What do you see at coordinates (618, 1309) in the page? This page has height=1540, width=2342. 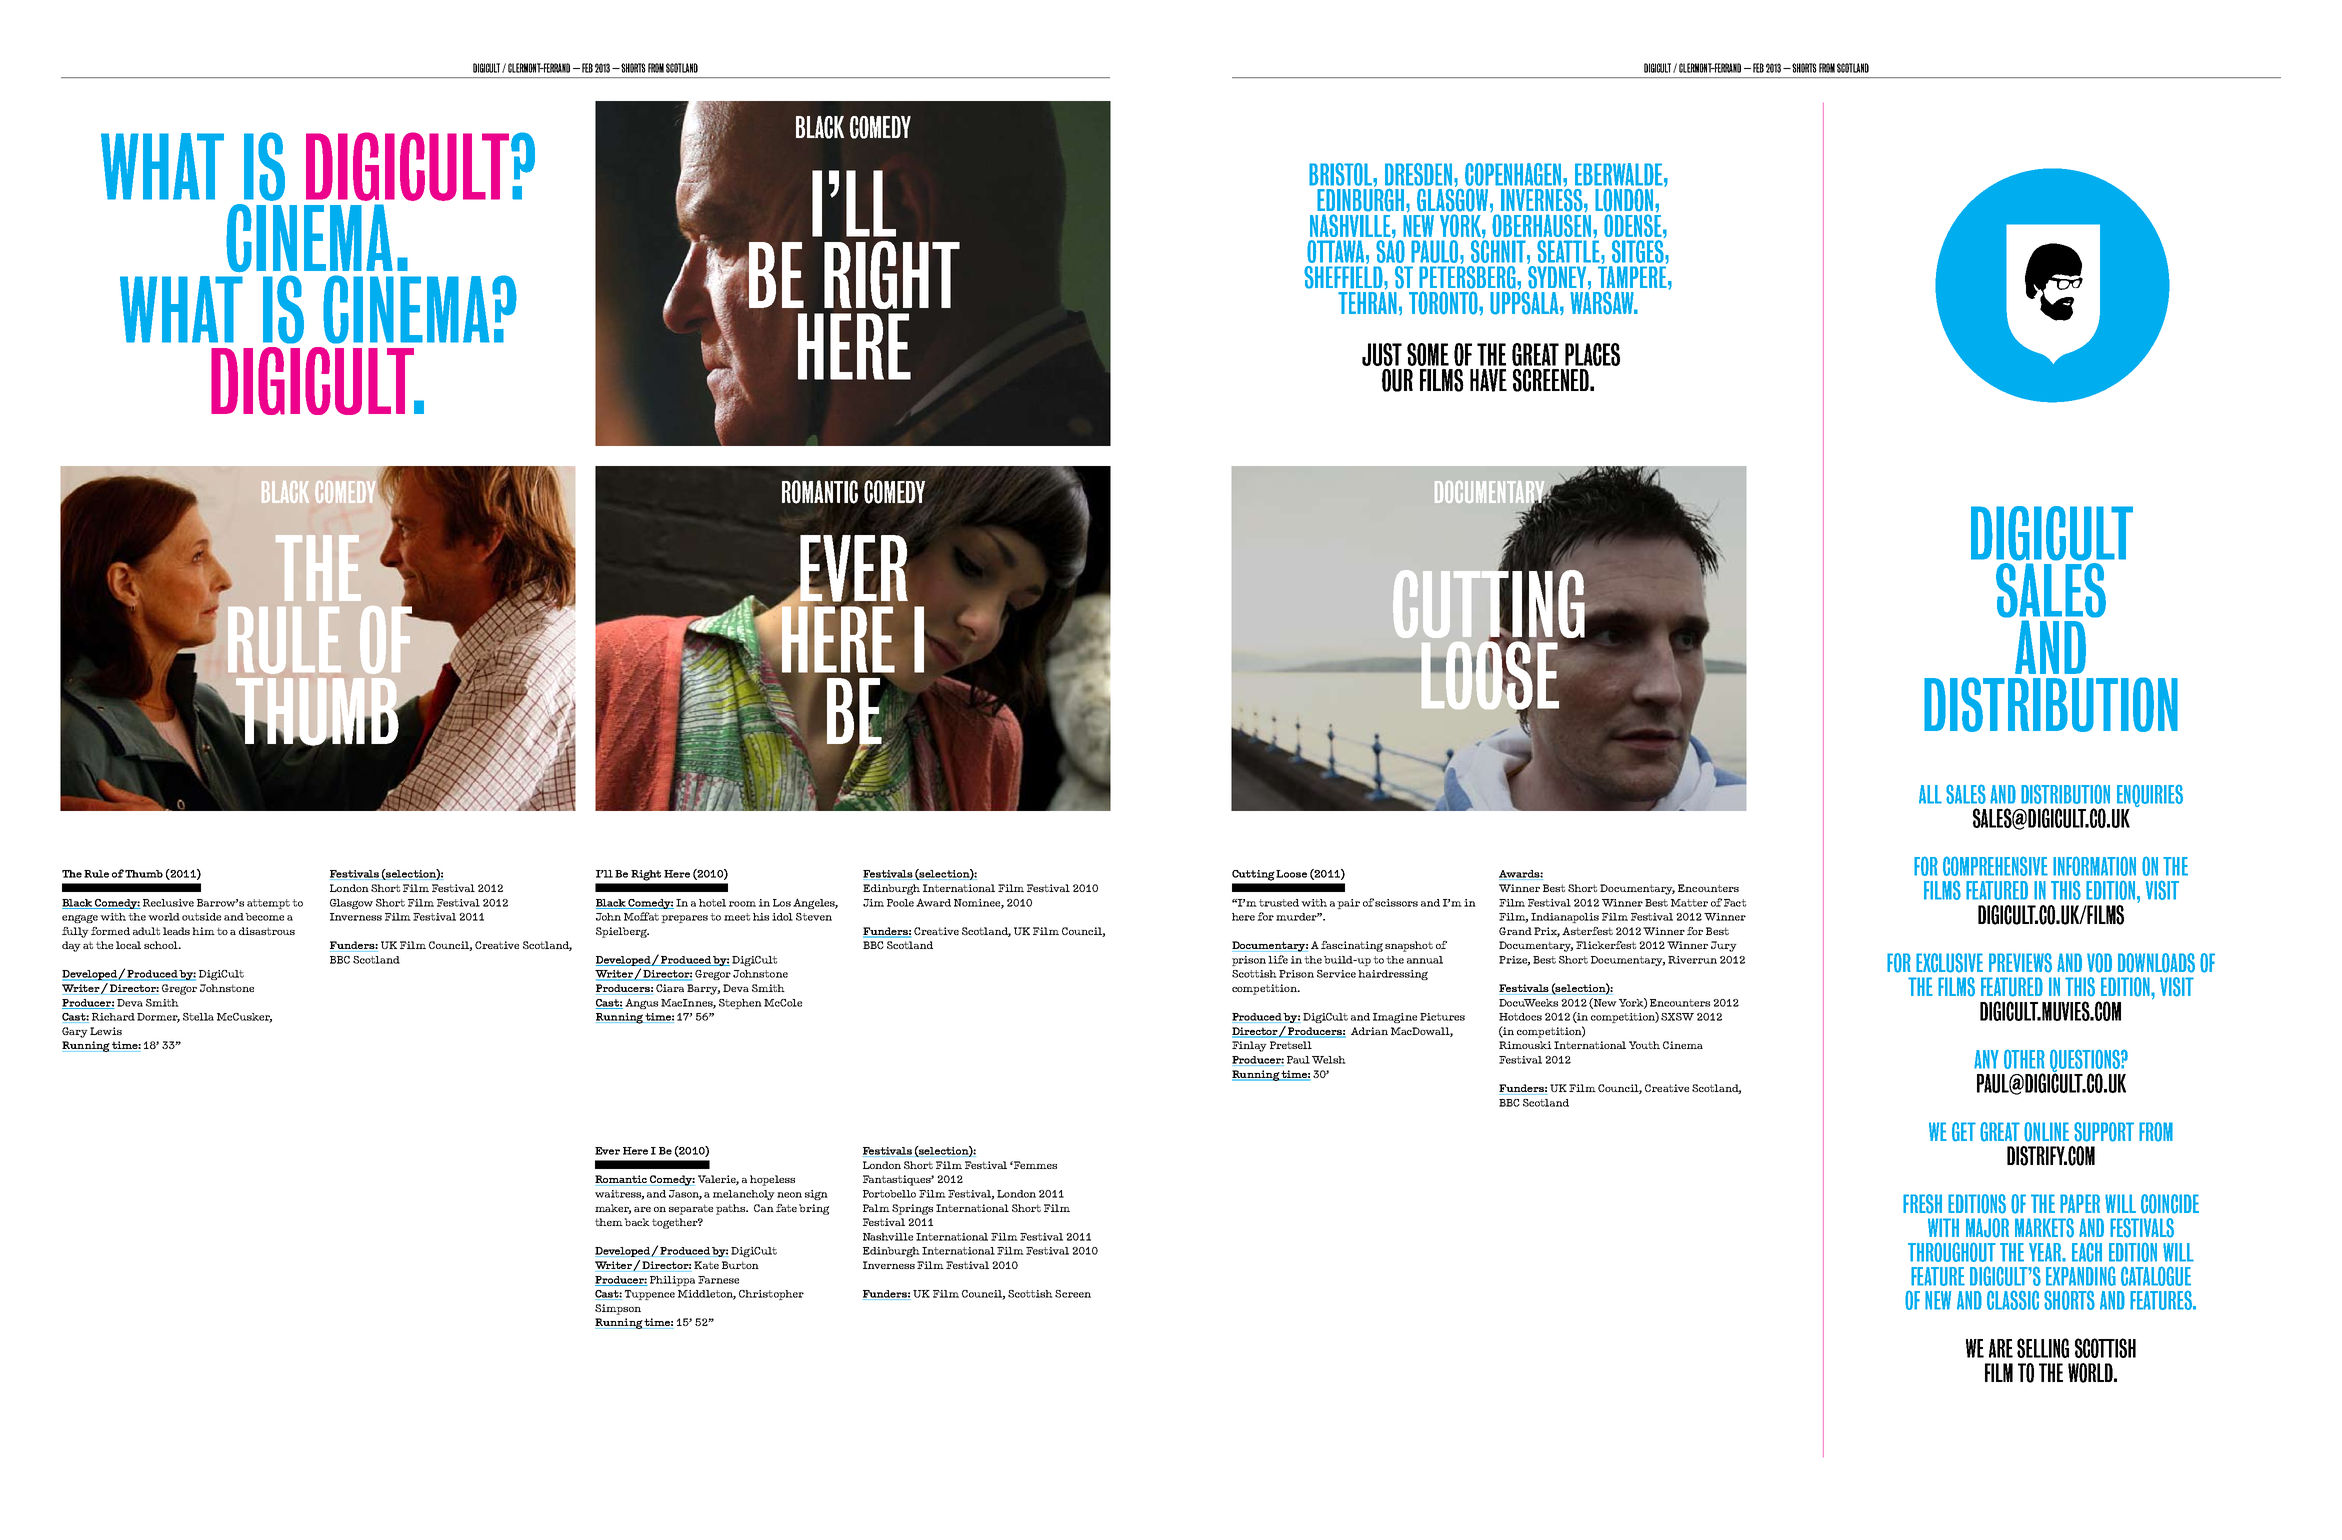 I see `Simpson` at bounding box center [618, 1309].
